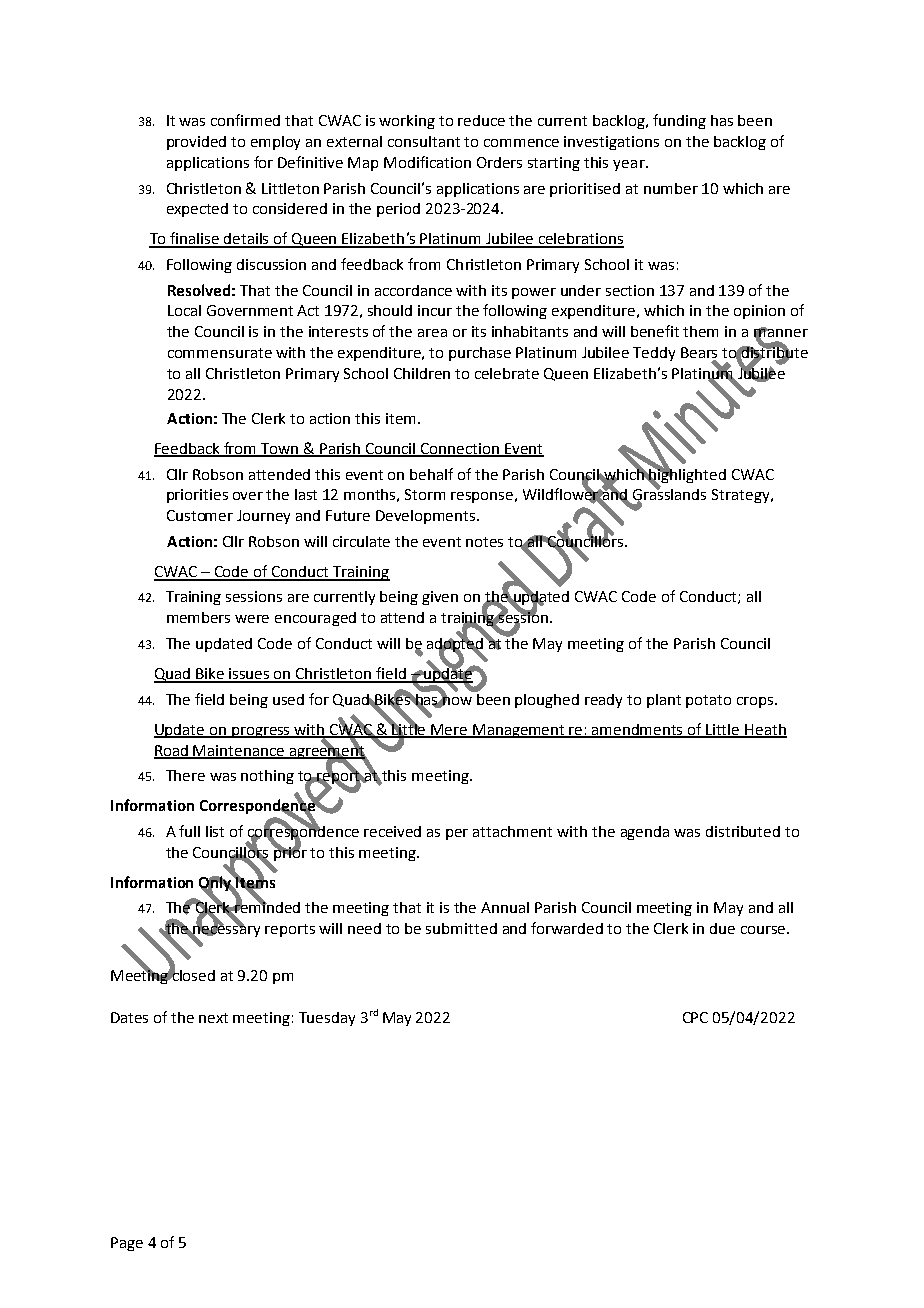  Describe the element at coordinates (250, 675) in the page. I see `issues` at that location.
